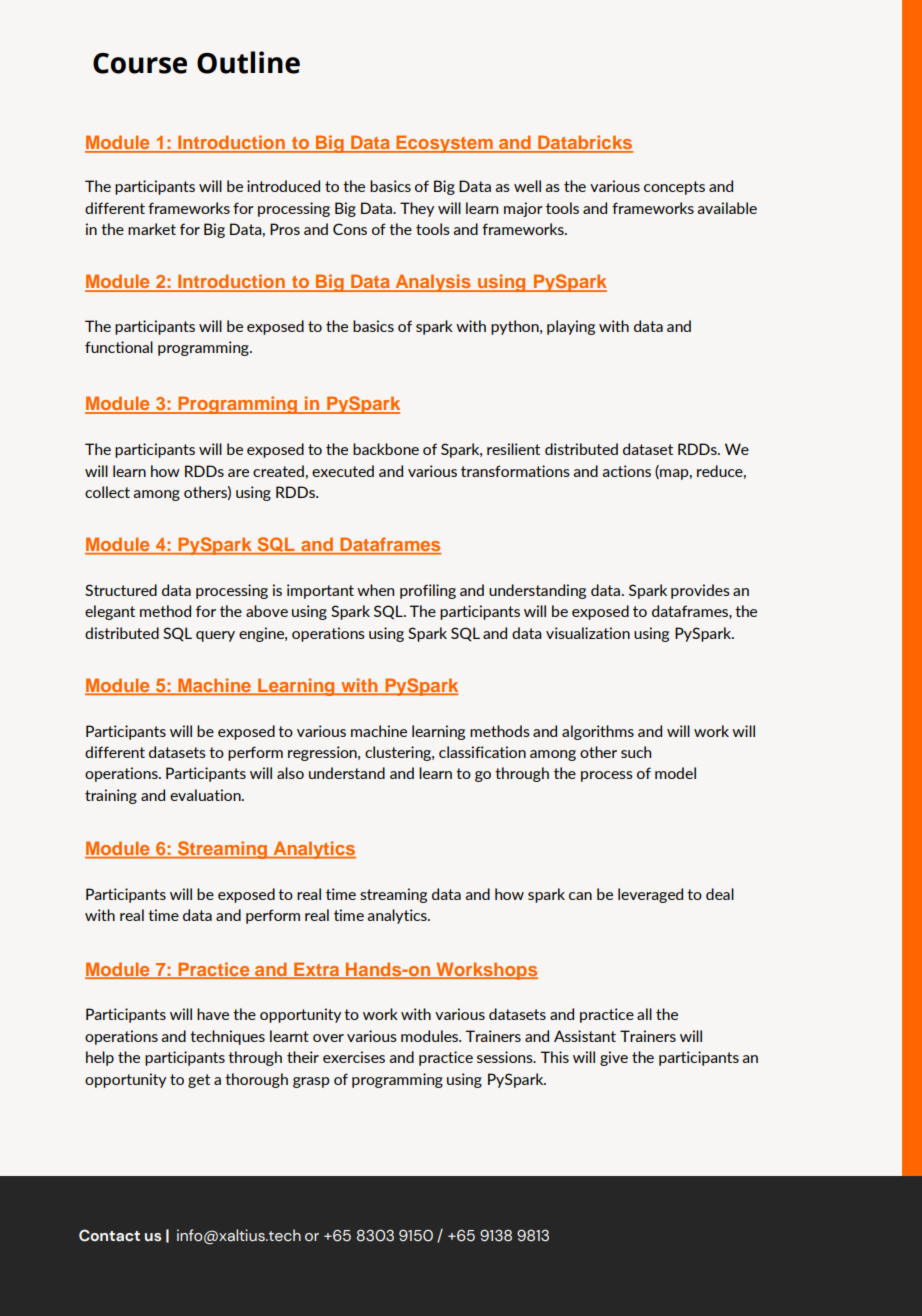  I want to click on give, so click(614, 1058).
